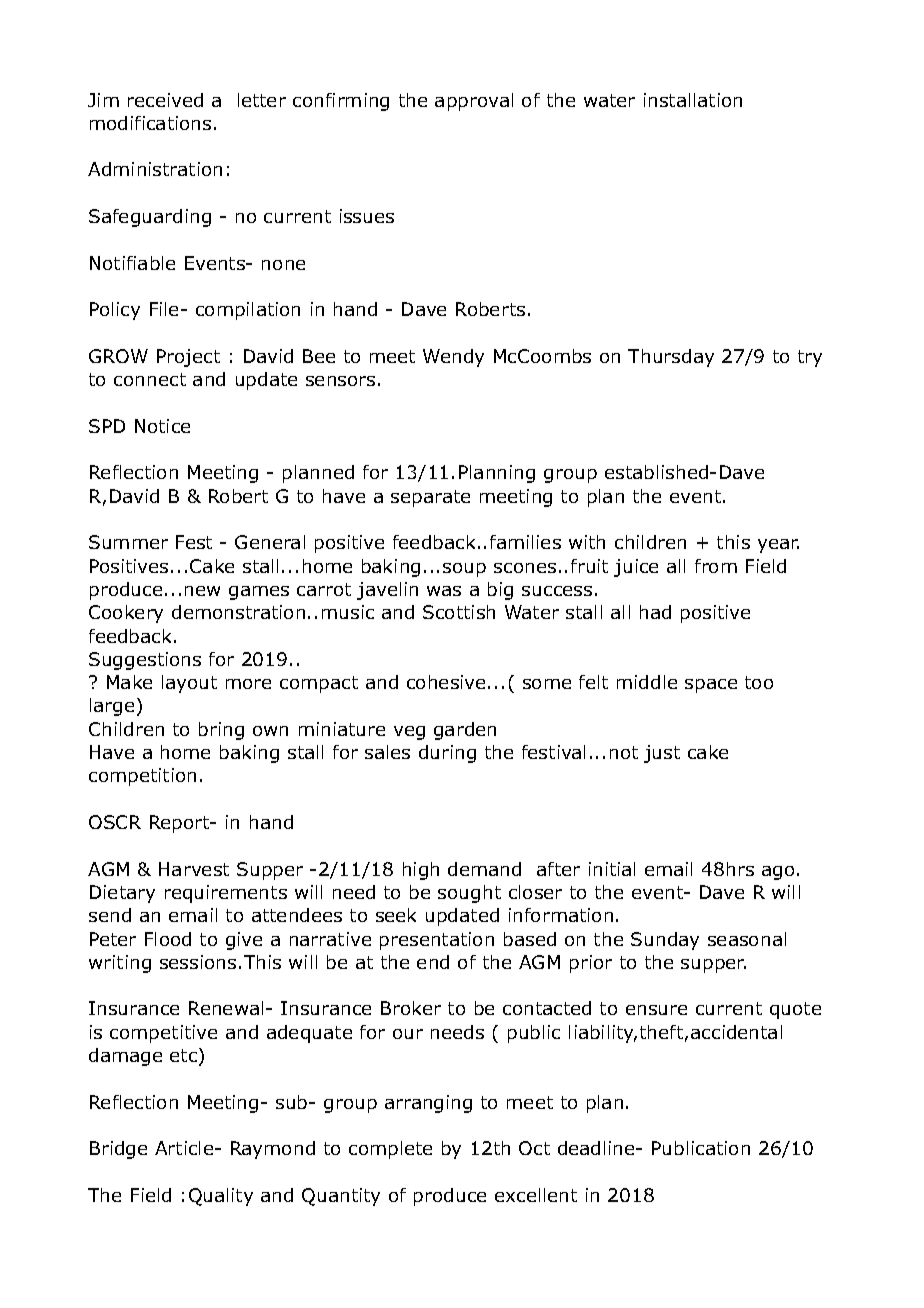 This screenshot has height=1308, width=924. I want to click on Thursday, so click(671, 358).
